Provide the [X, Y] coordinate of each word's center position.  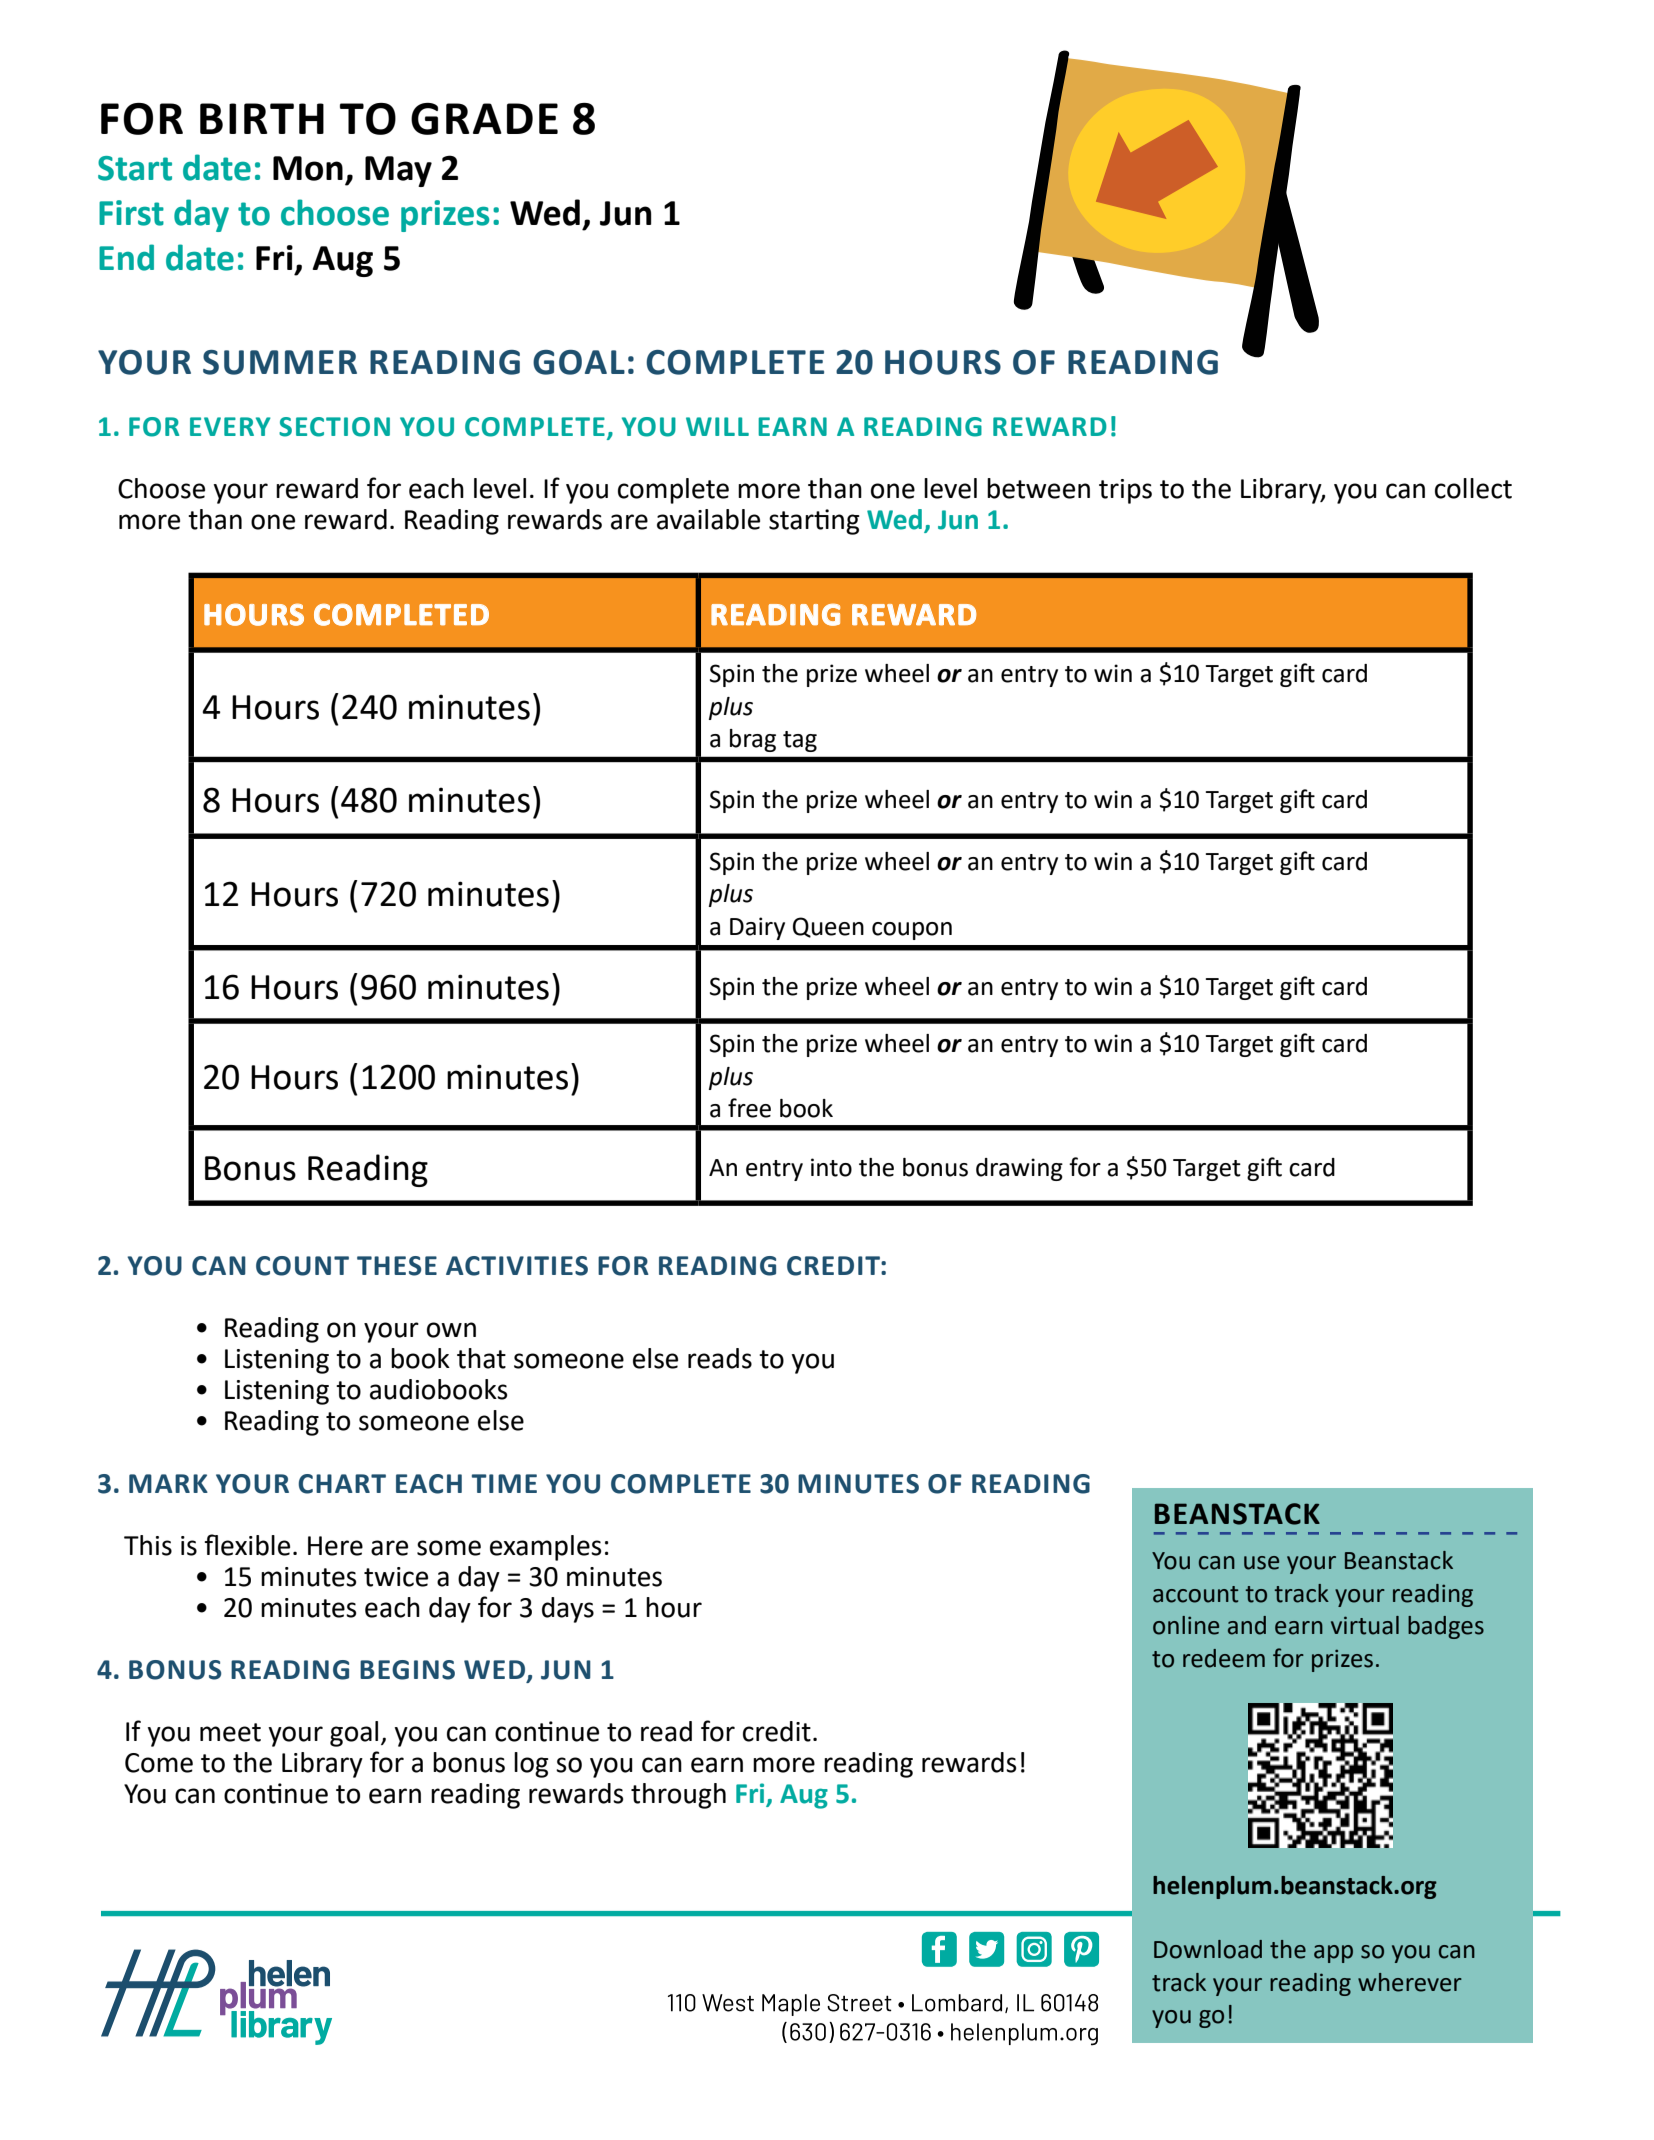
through [678, 1796]
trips [1125, 491]
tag [800, 741]
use [1261, 1563]
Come [159, 1763]
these [397, 1266]
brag [753, 740]
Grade [484, 119]
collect [1473, 488]
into [831, 1167]
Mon [308, 168]
